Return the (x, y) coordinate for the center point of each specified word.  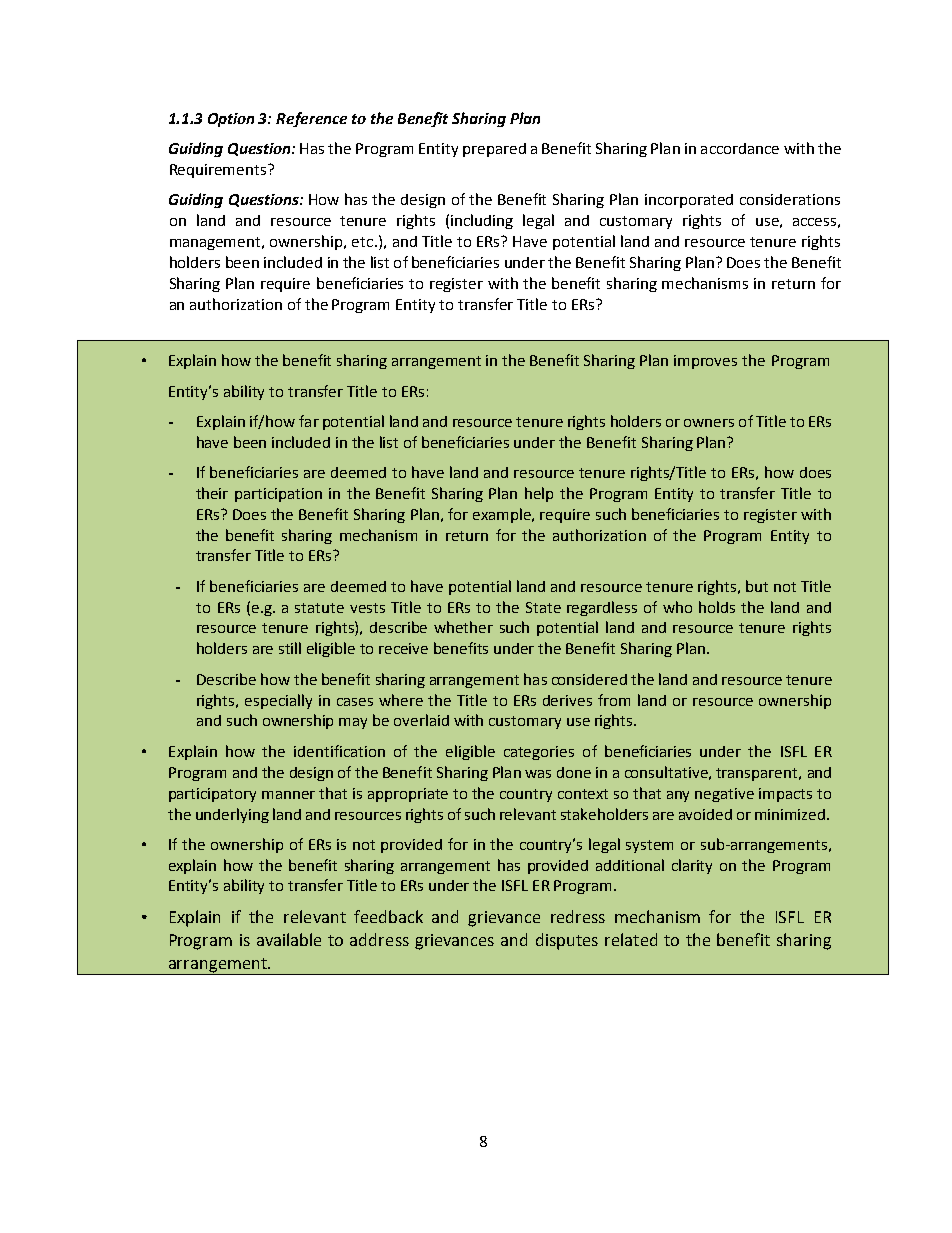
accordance (740, 148)
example (503, 515)
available (289, 939)
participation (278, 495)
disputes (567, 941)
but (757, 586)
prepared (494, 150)
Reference (311, 119)
